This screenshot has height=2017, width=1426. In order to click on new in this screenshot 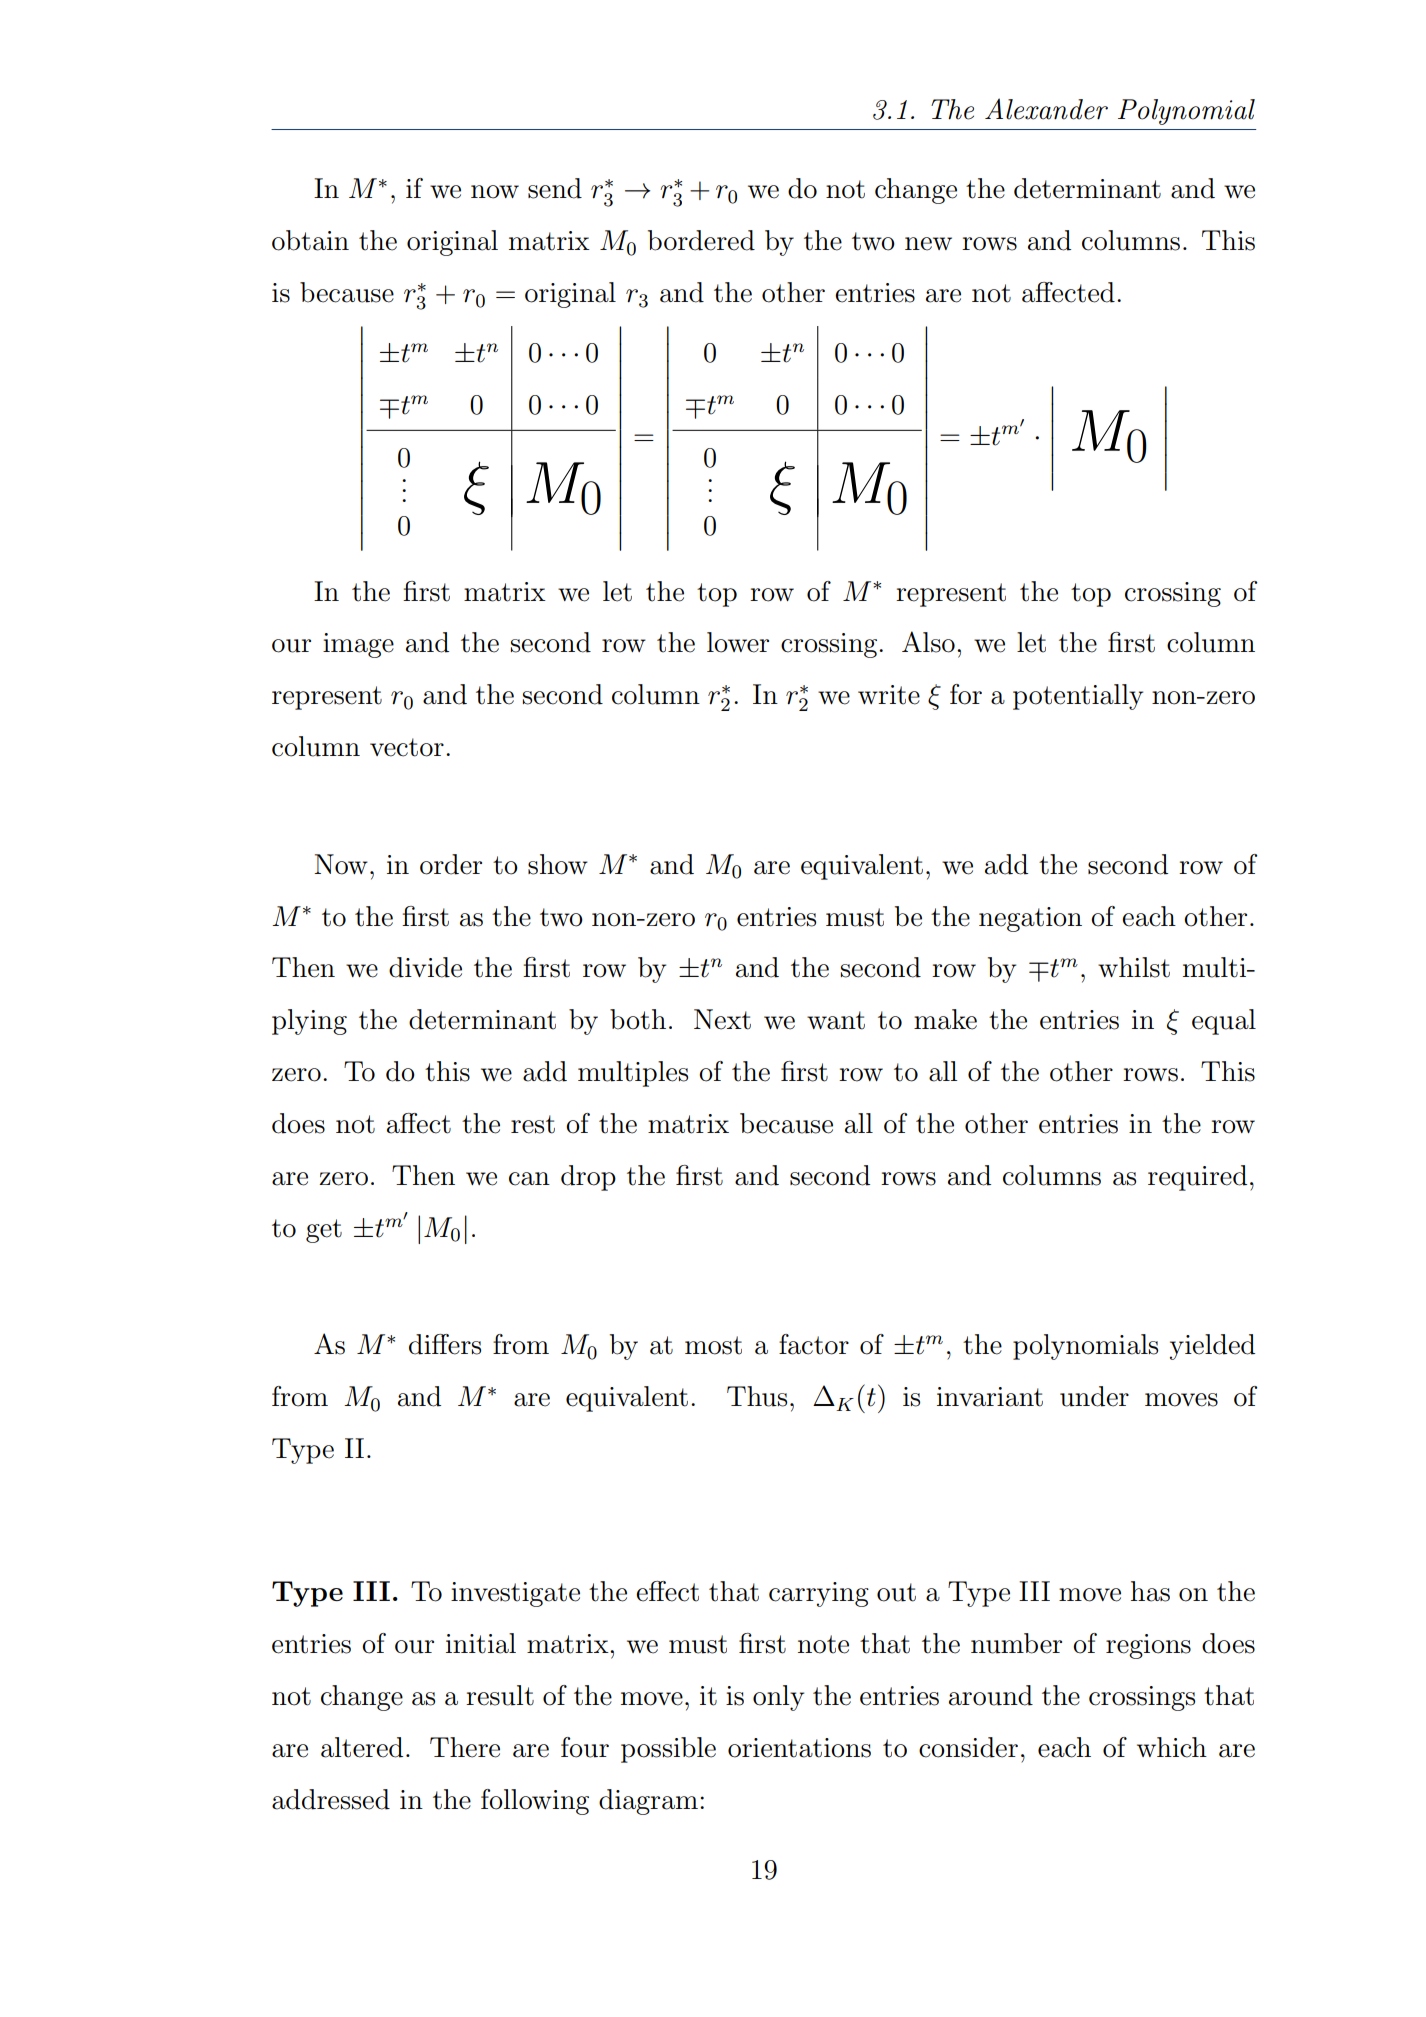, I will do `click(928, 244)`.
